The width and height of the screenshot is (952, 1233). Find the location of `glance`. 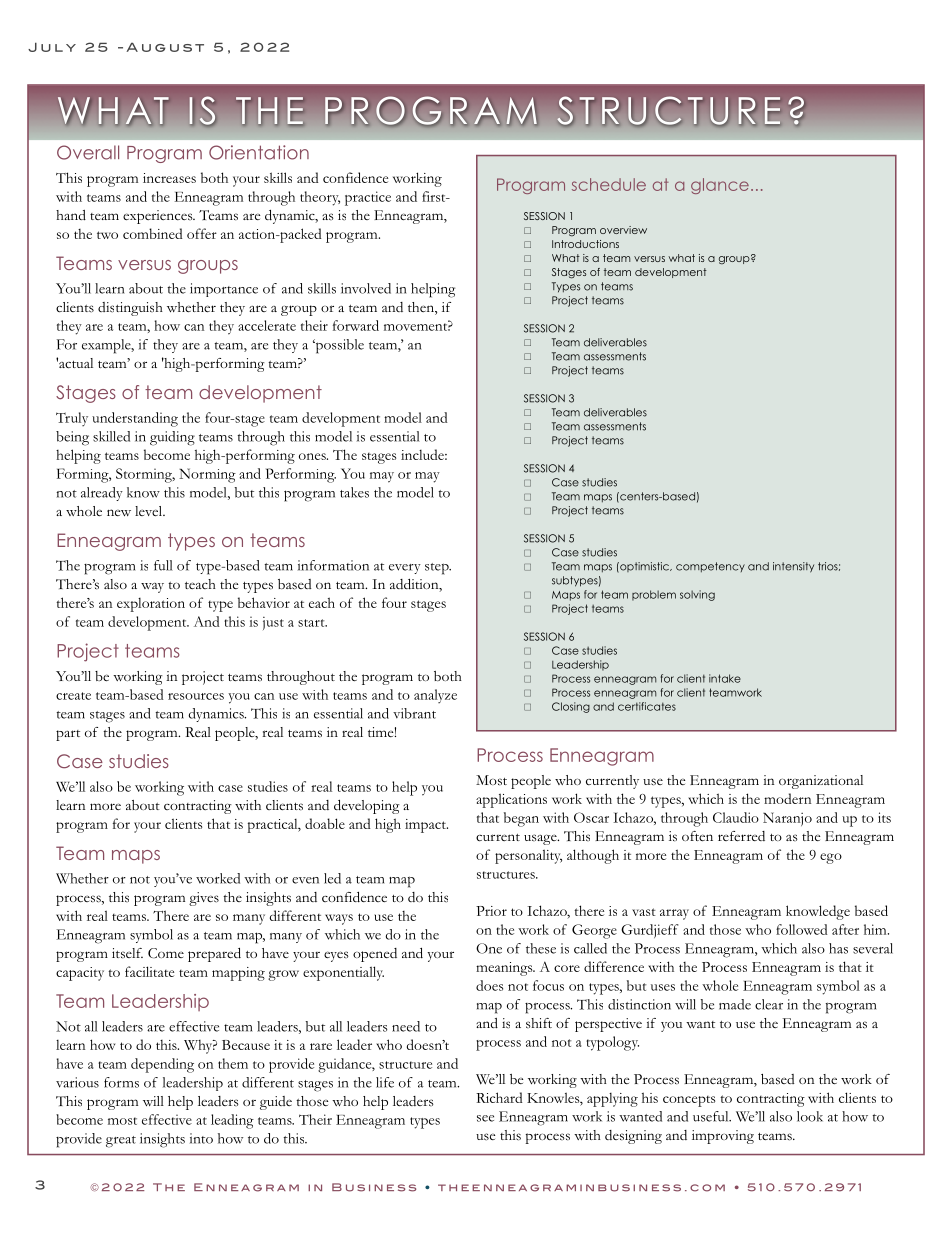

glance is located at coordinates (720, 186).
